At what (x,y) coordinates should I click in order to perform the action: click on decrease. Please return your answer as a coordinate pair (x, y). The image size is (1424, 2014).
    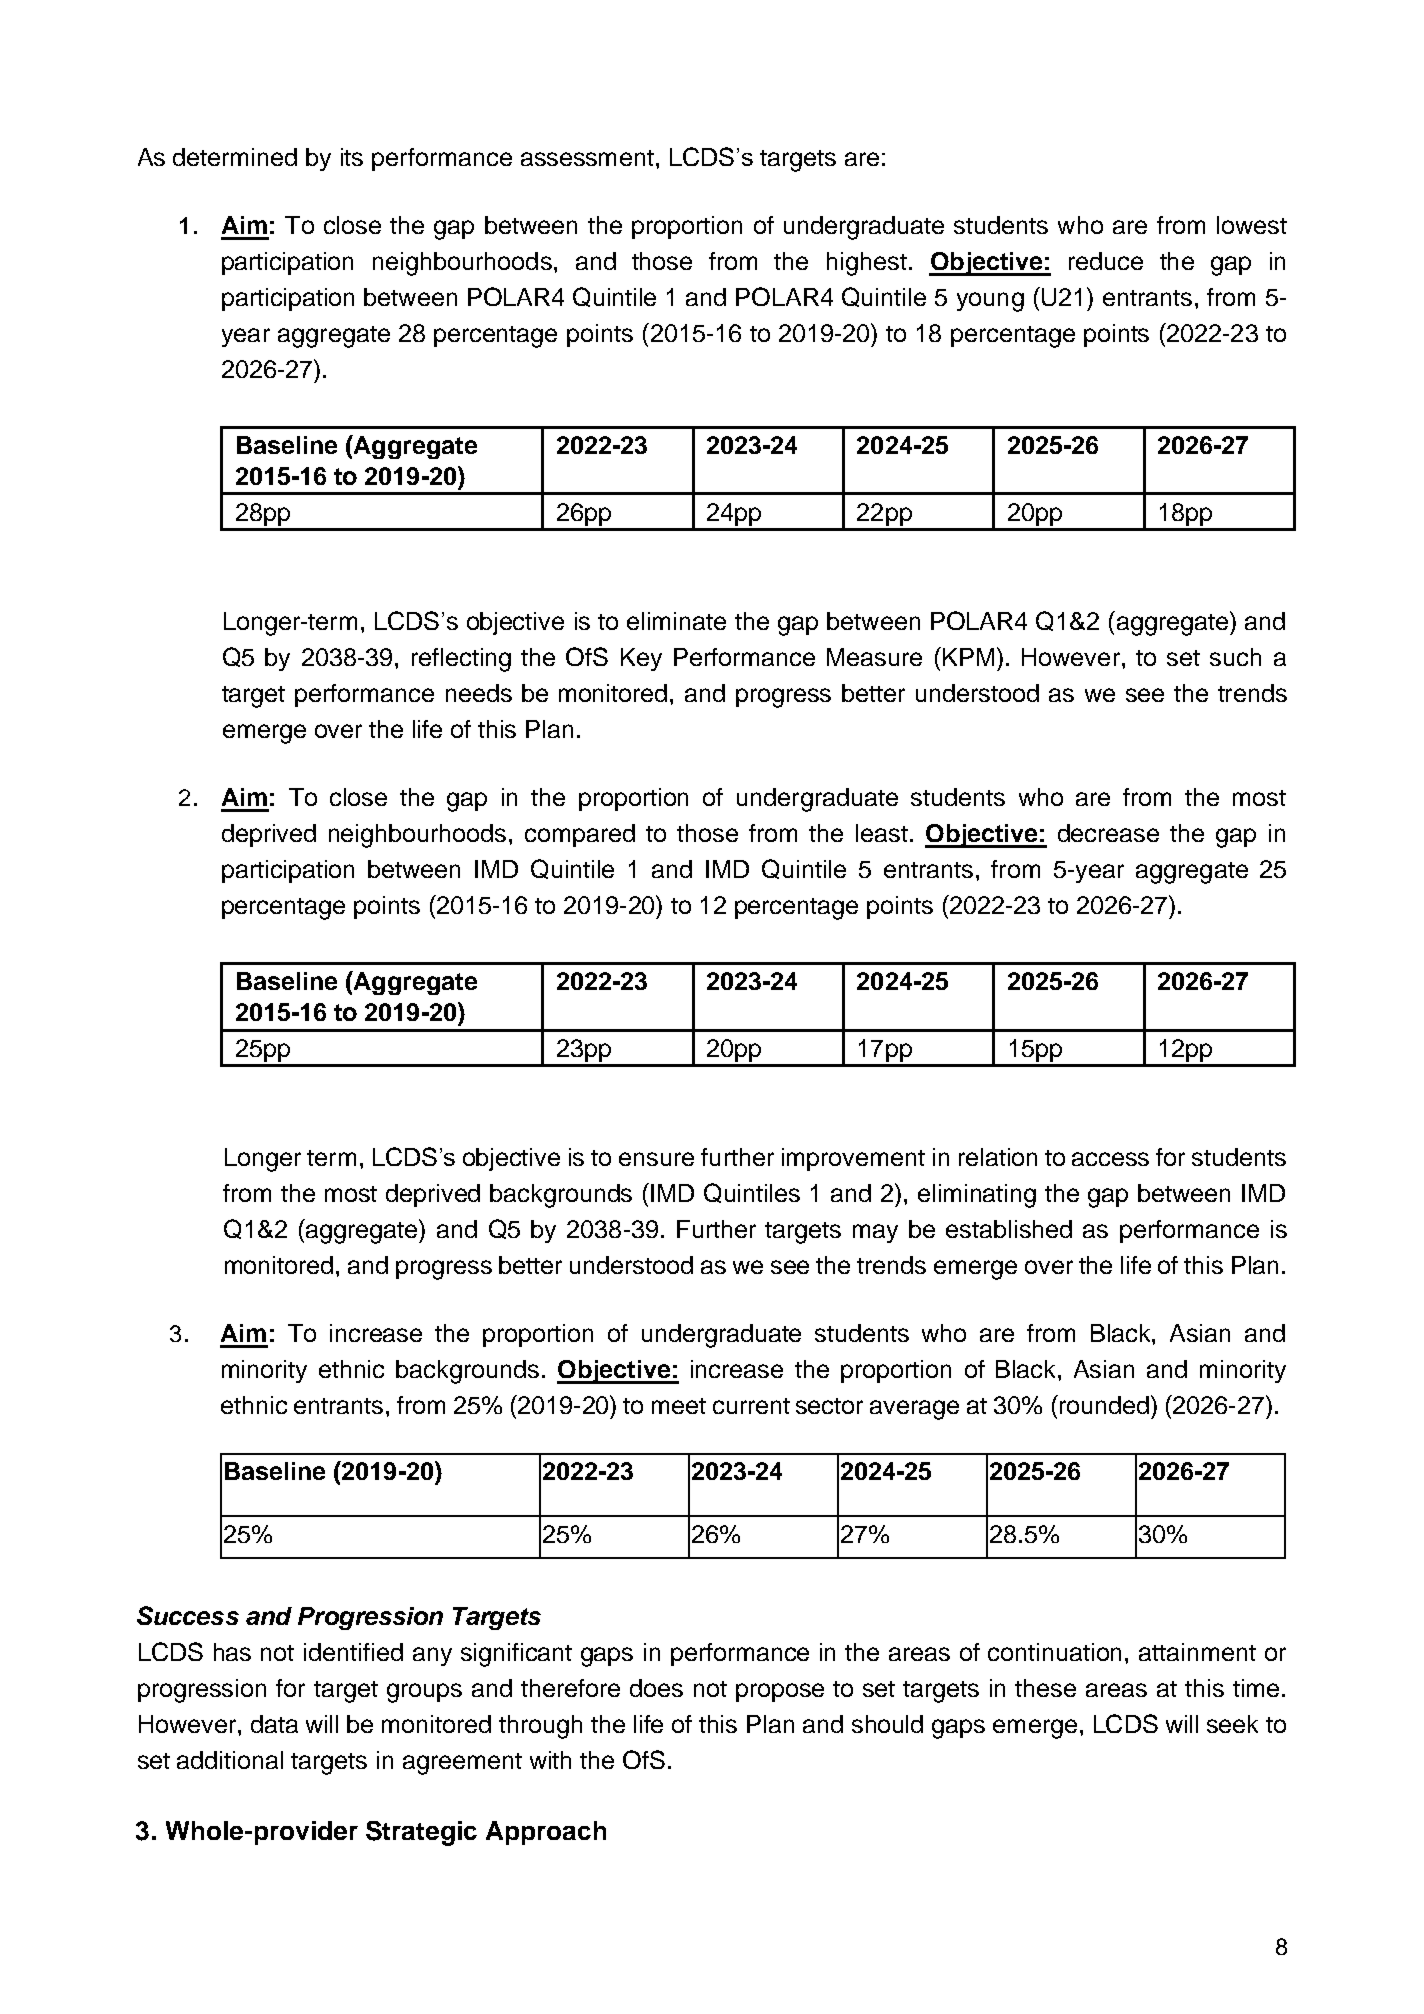
    Looking at the image, I should click on (1108, 833).
